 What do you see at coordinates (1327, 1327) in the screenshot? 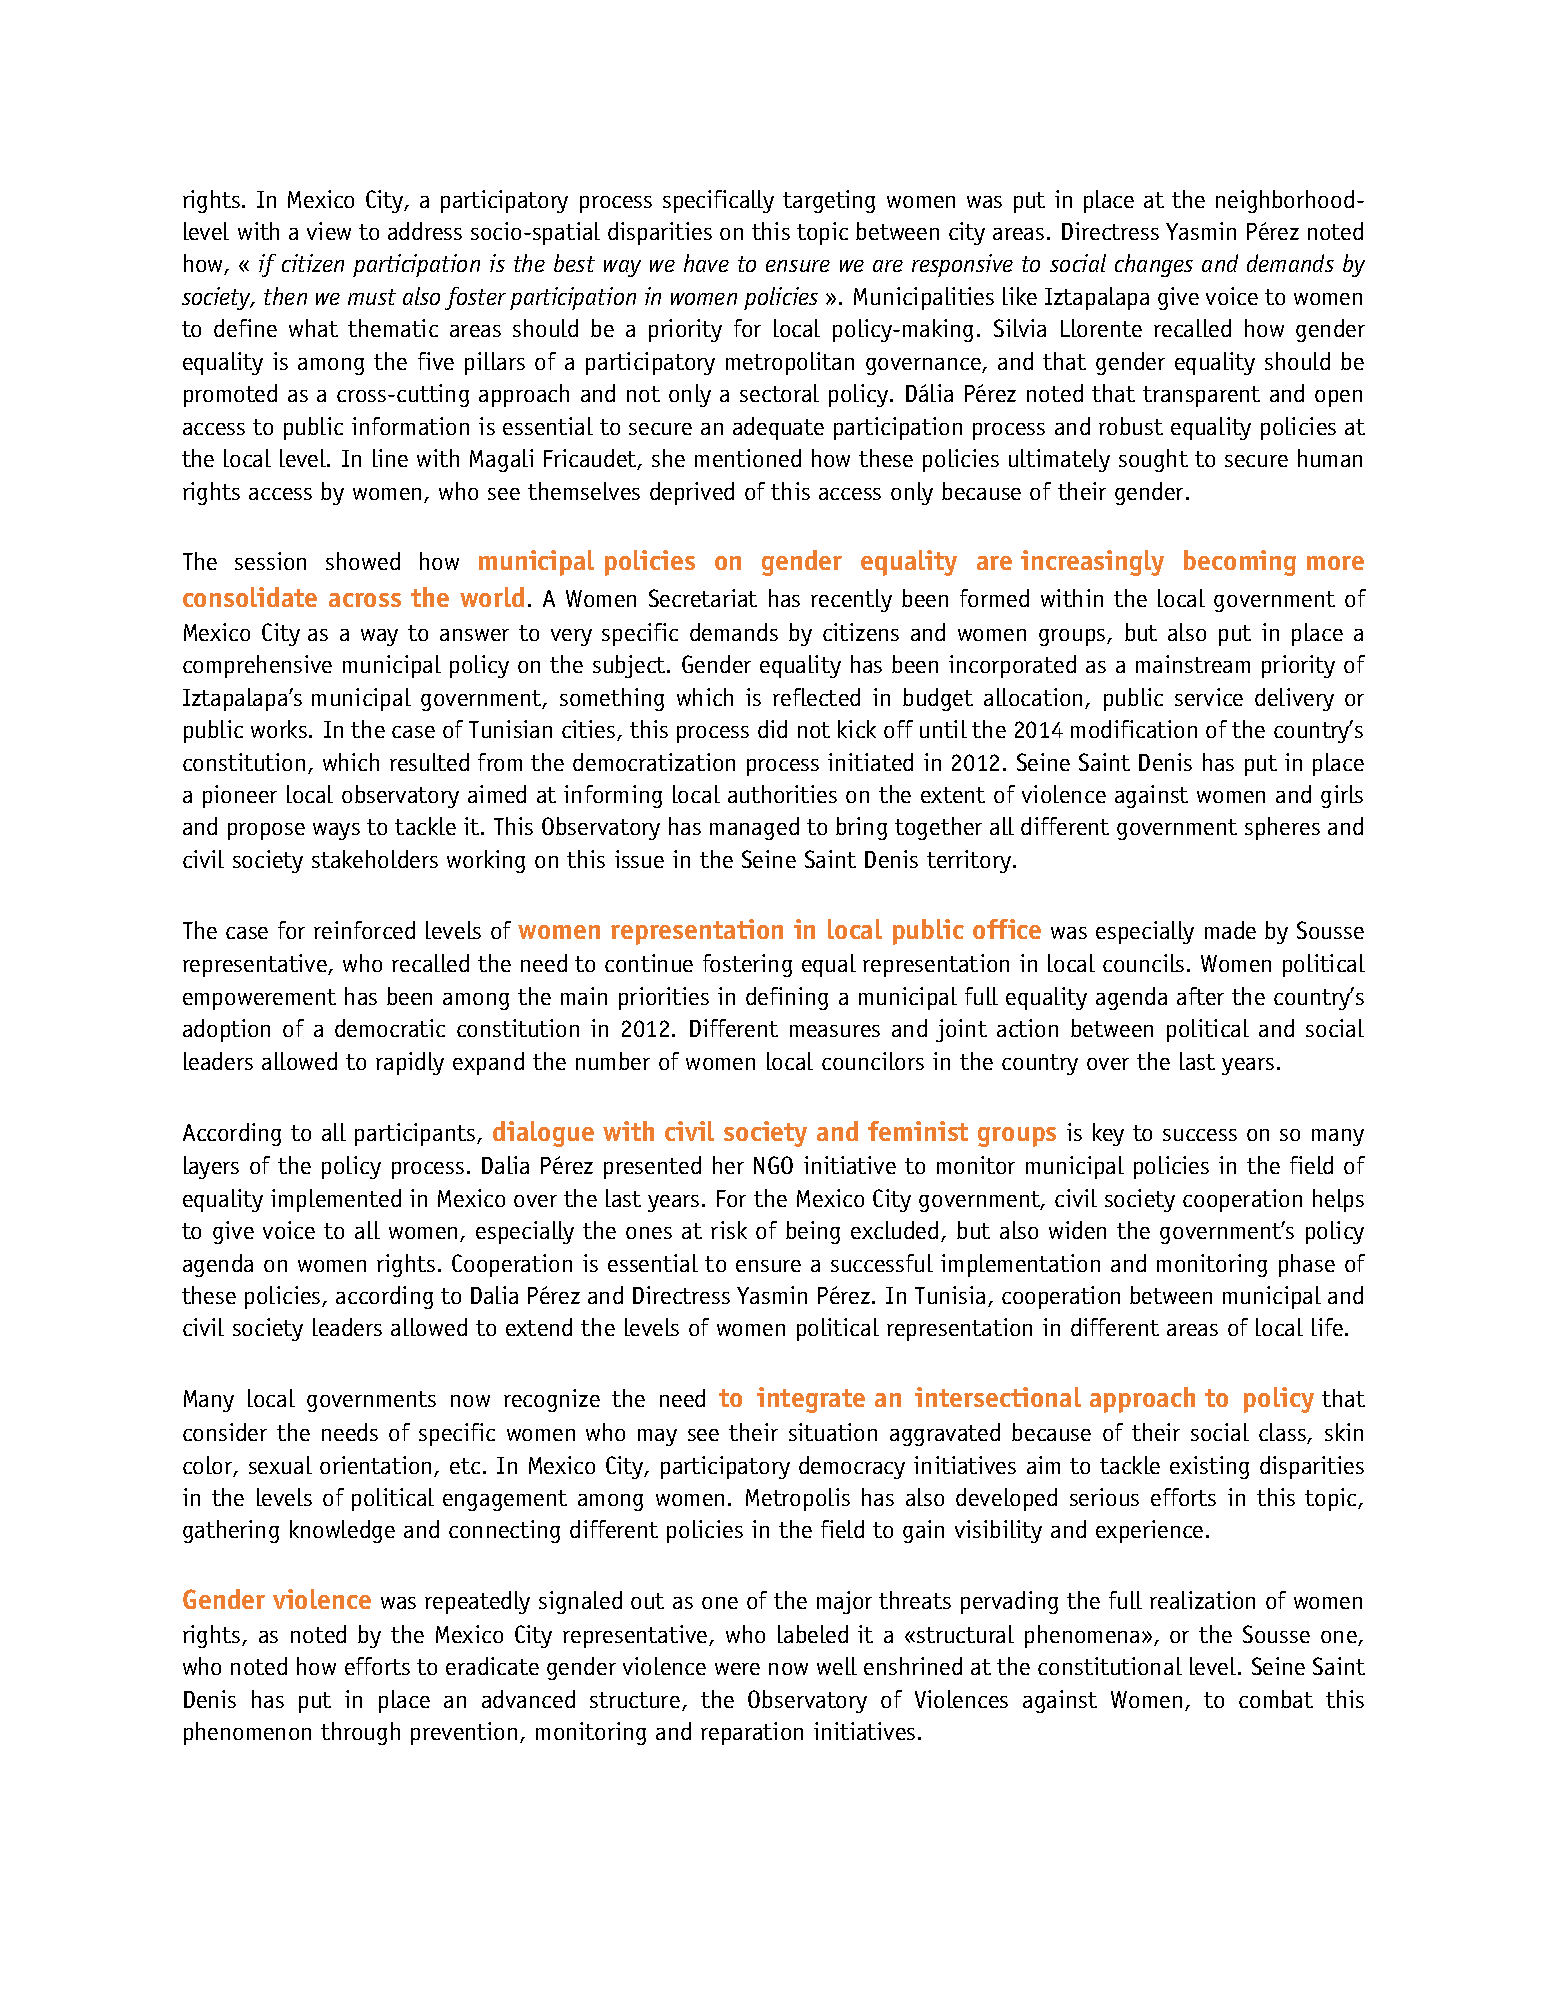
I see `life` at bounding box center [1327, 1327].
